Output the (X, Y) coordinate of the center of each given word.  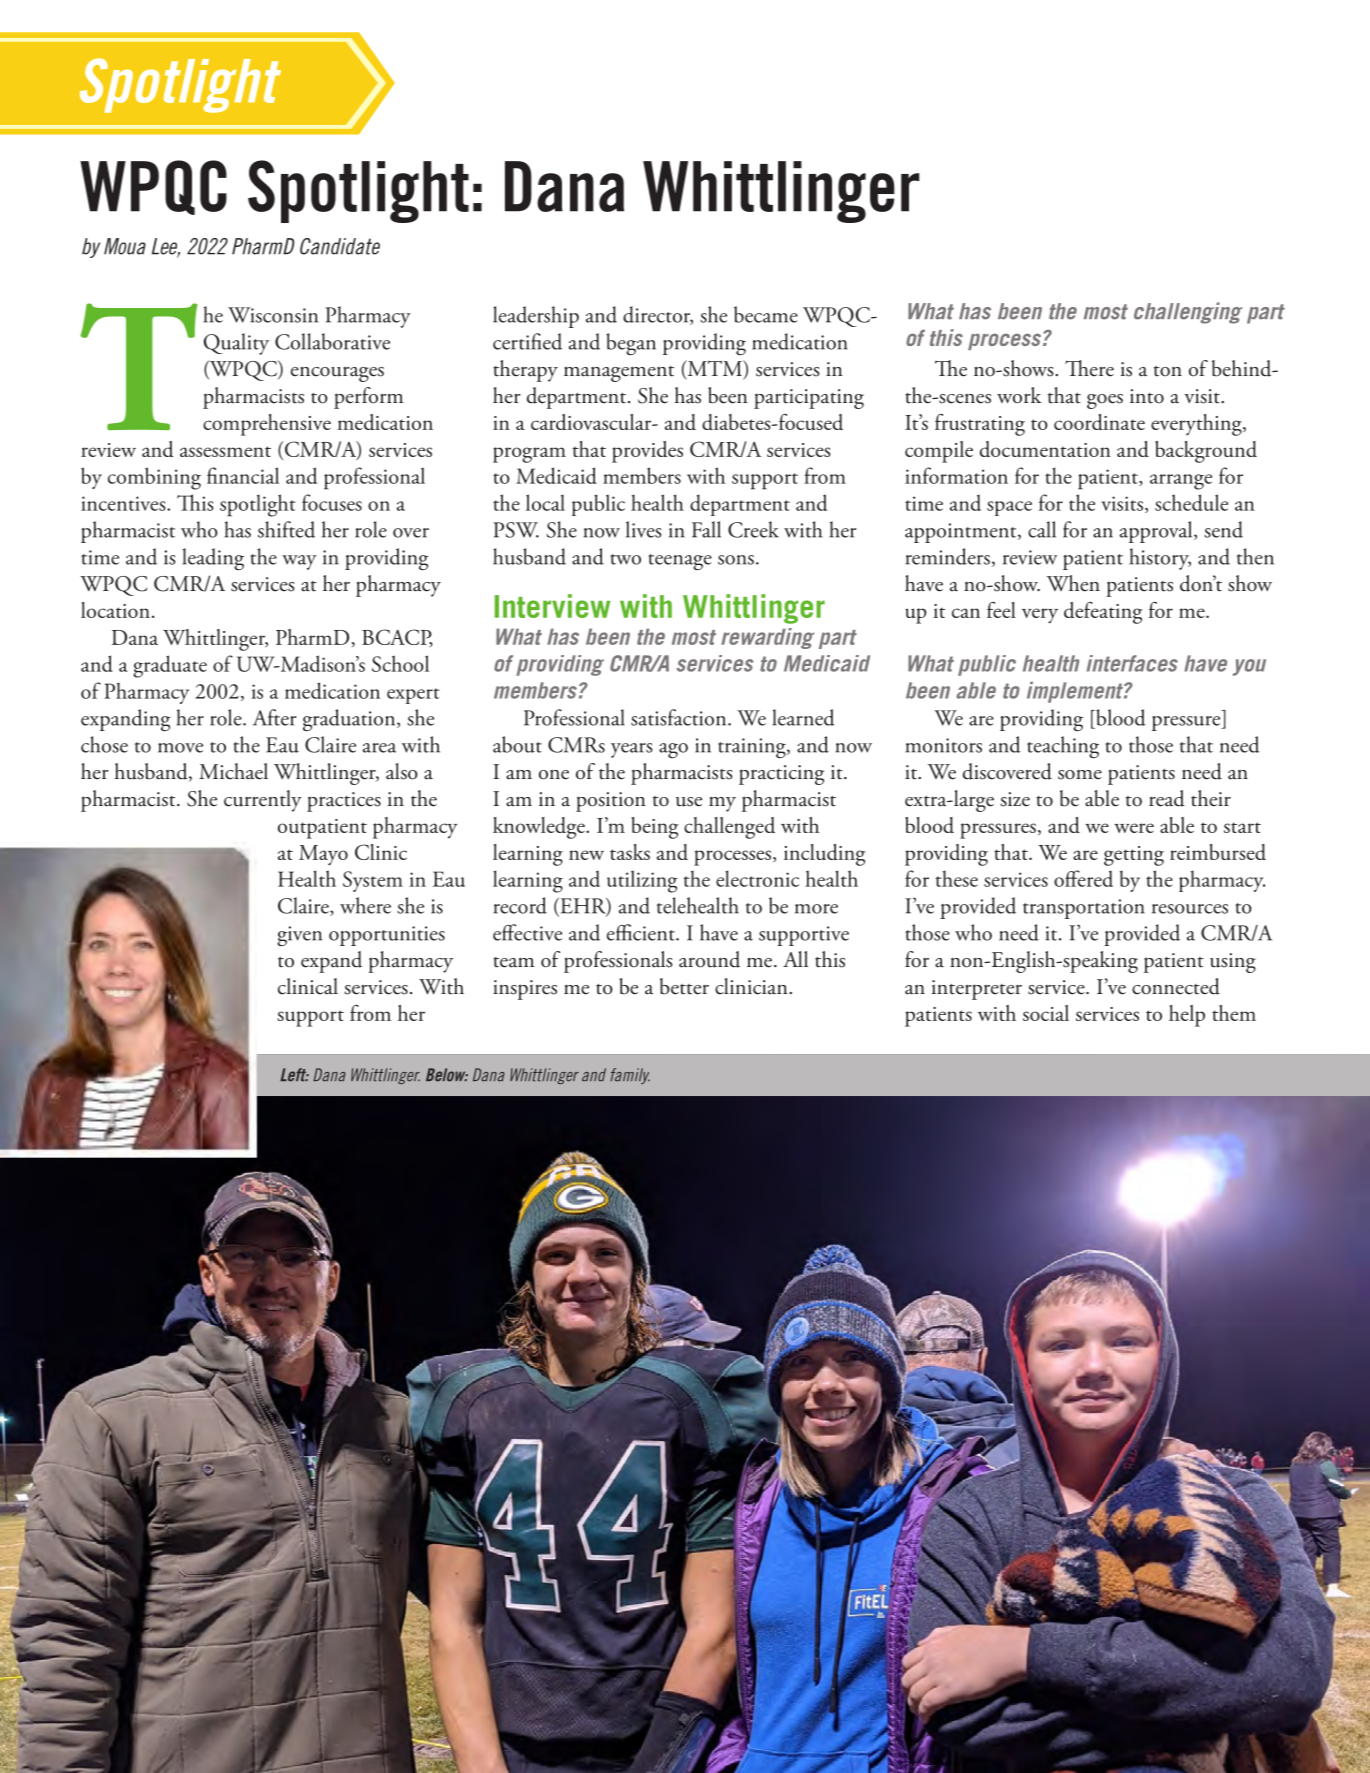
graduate (170, 666)
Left (294, 1075)
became (766, 314)
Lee (166, 247)
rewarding (767, 638)
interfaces (1132, 663)
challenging (1188, 313)
